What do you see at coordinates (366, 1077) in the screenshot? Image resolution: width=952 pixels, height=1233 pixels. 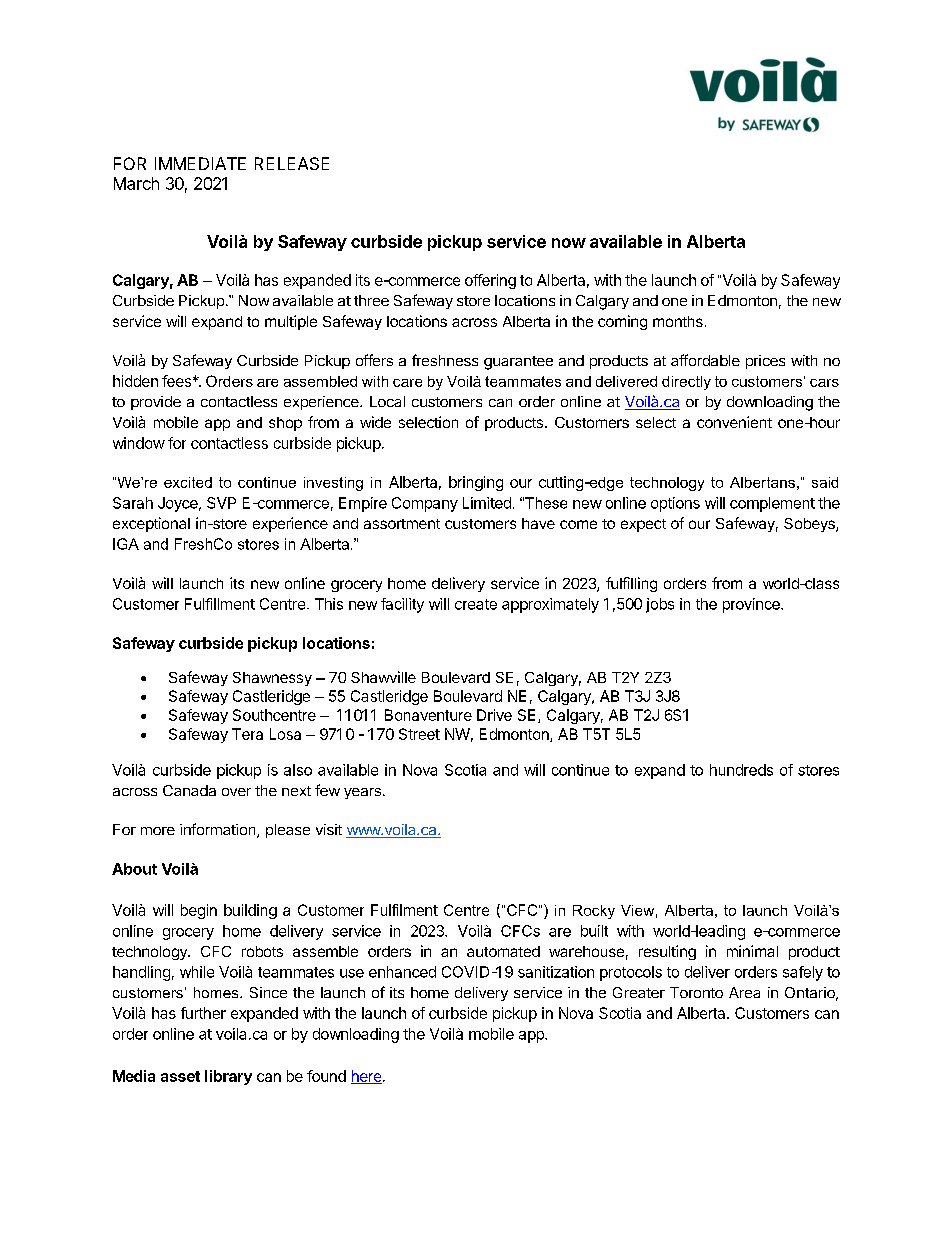 I see `here` at bounding box center [366, 1077].
